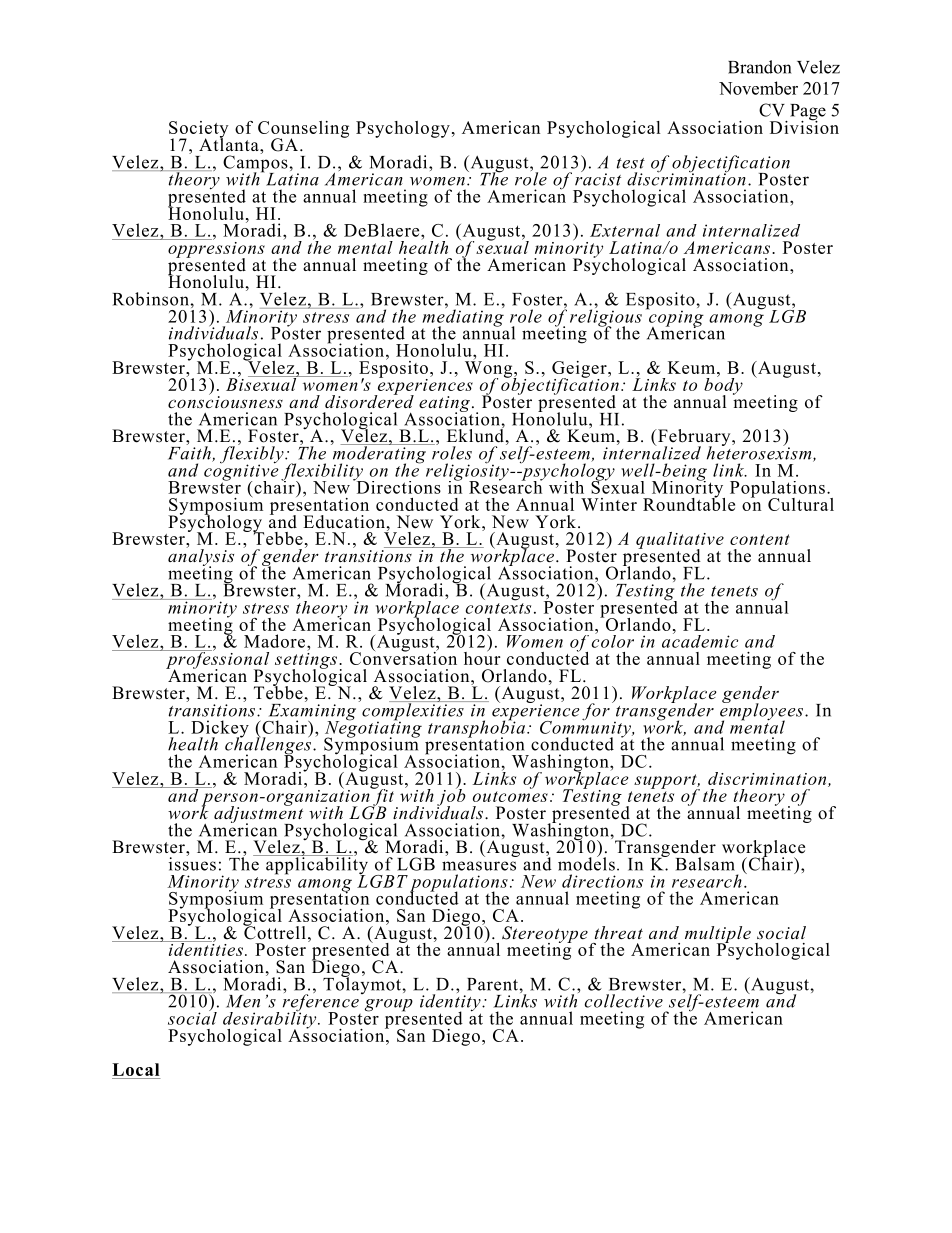 The height and width of the page is (1233, 952). I want to click on contexts, so click(498, 608).
